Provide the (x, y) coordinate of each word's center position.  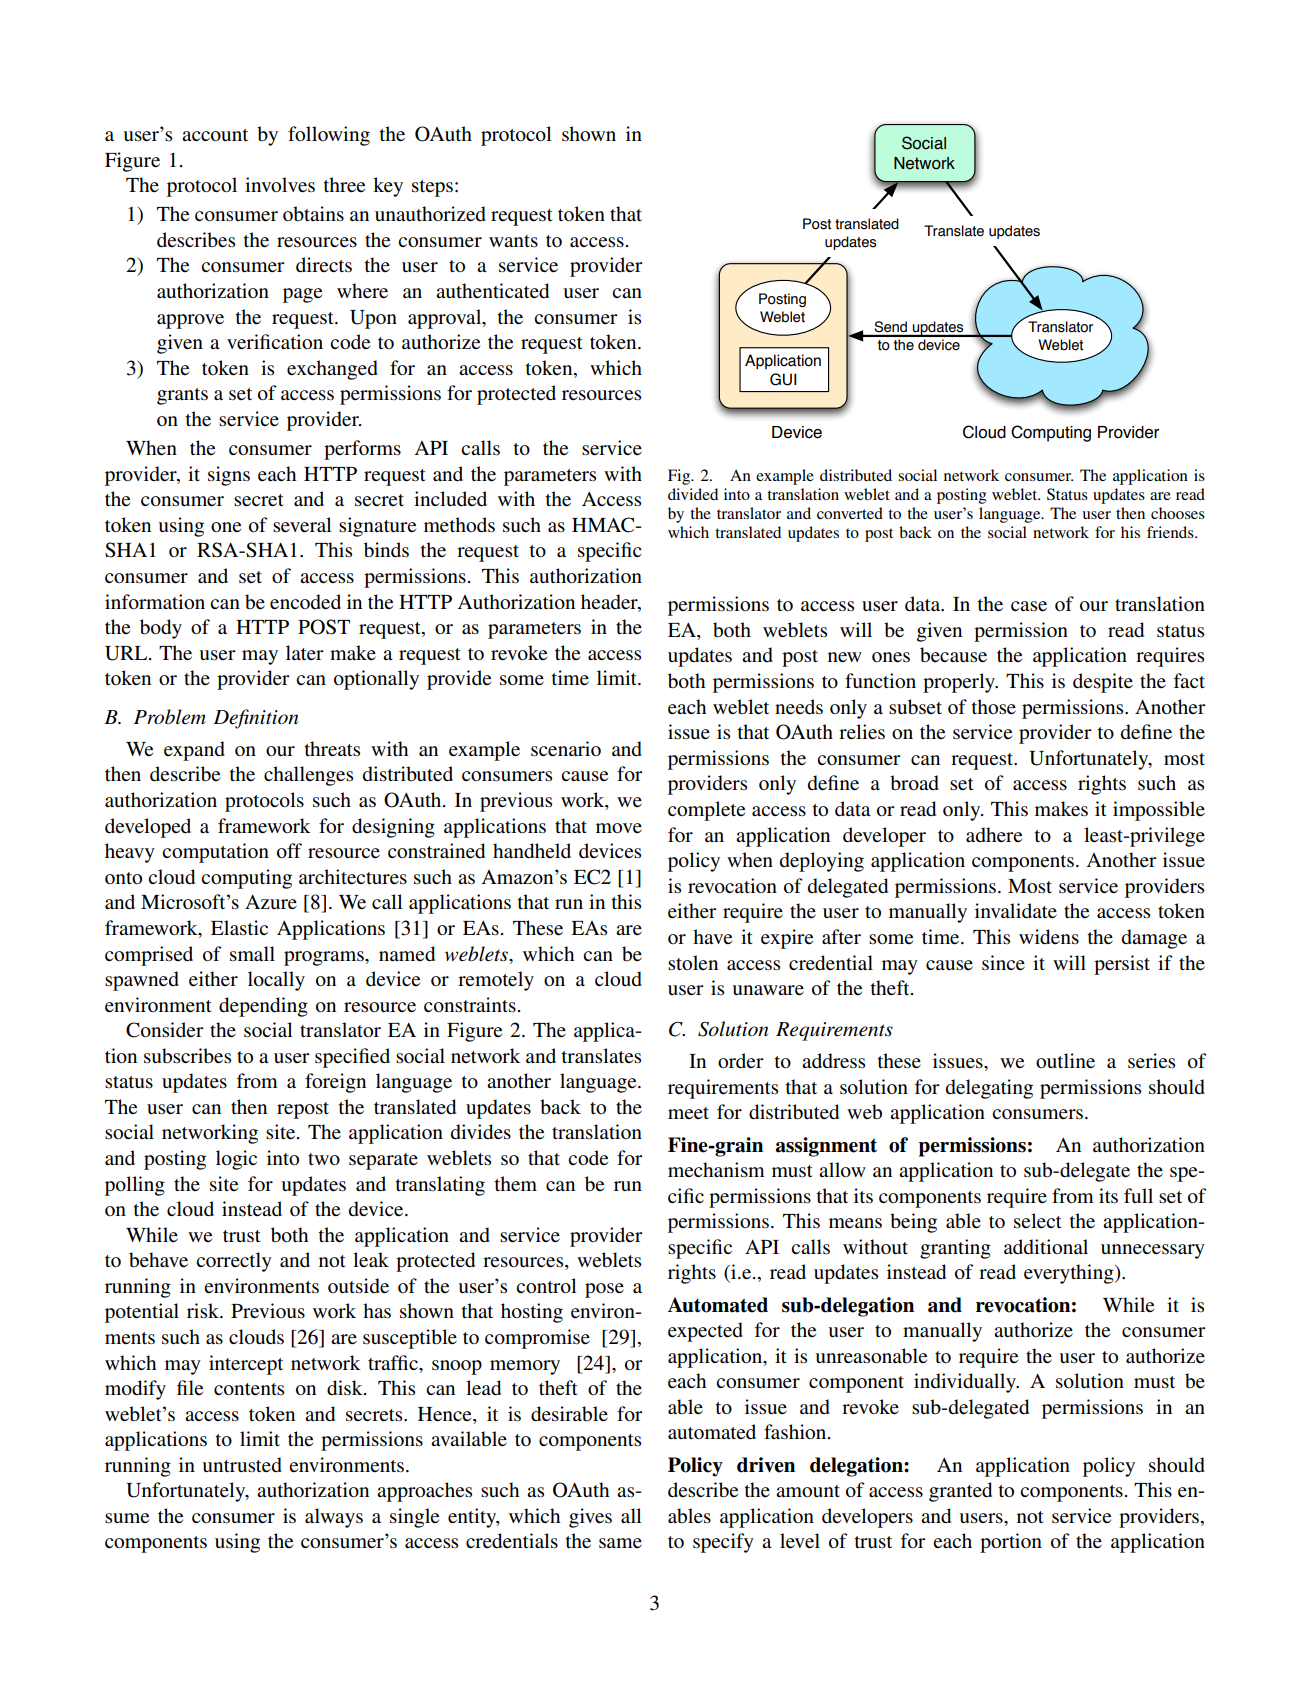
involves (280, 185)
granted (960, 1492)
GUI (783, 379)
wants (513, 241)
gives (590, 1518)
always (334, 1518)
